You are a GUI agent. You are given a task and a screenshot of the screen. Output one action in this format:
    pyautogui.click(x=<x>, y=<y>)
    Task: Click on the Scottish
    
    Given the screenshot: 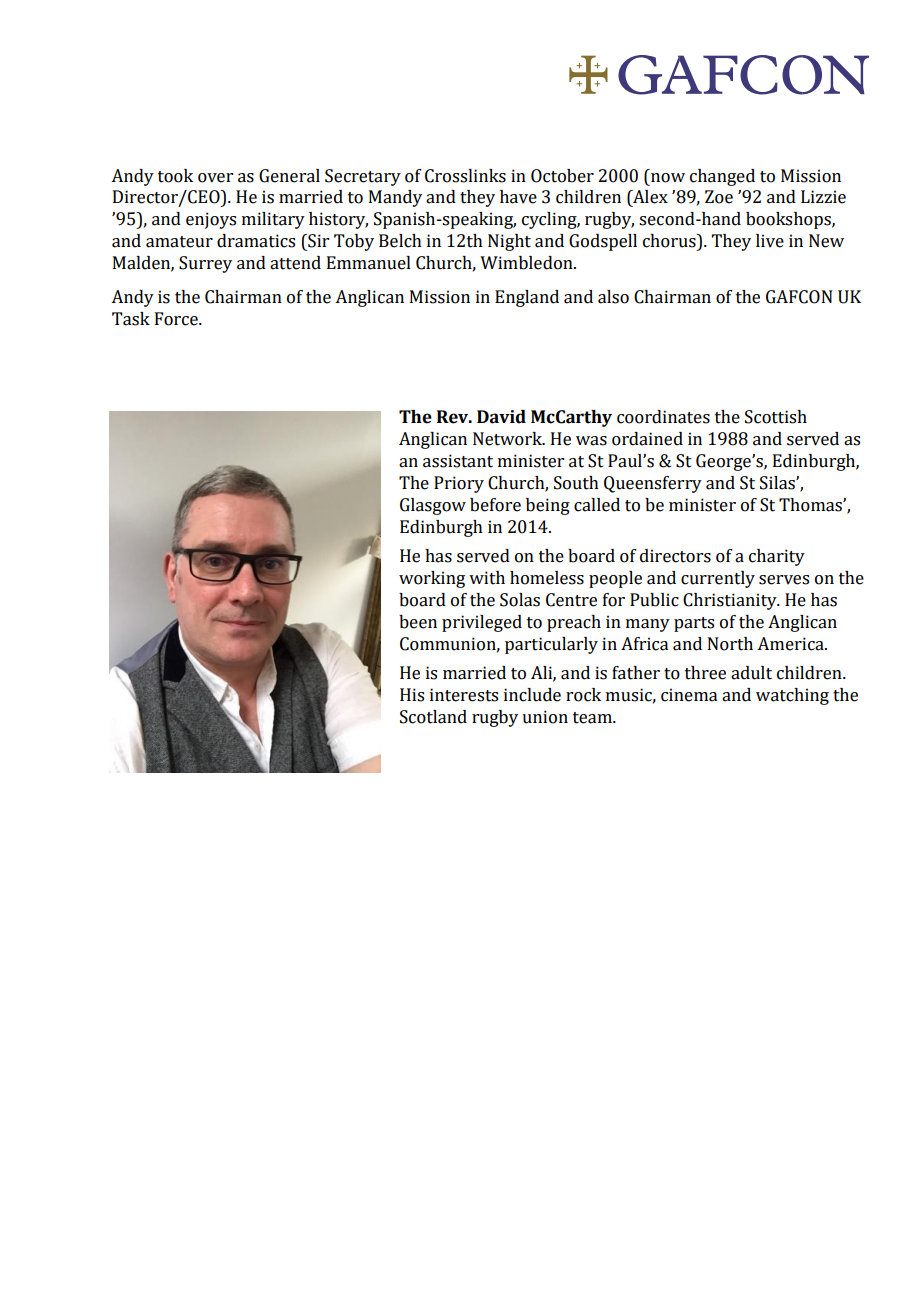 What is the action you would take?
    pyautogui.click(x=776, y=417)
